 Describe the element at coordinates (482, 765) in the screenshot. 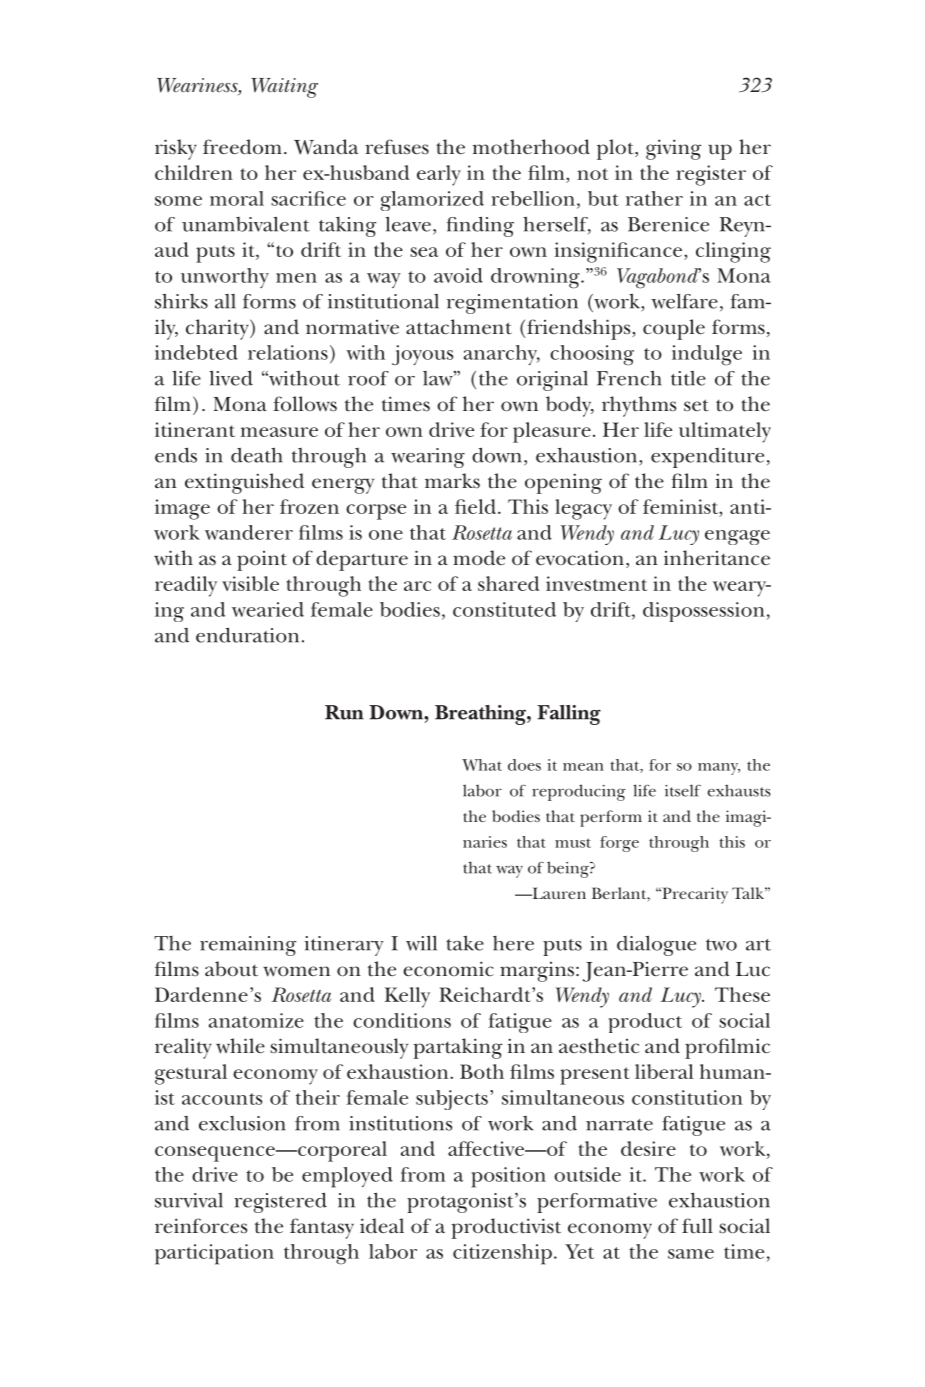

I see `What` at that location.
